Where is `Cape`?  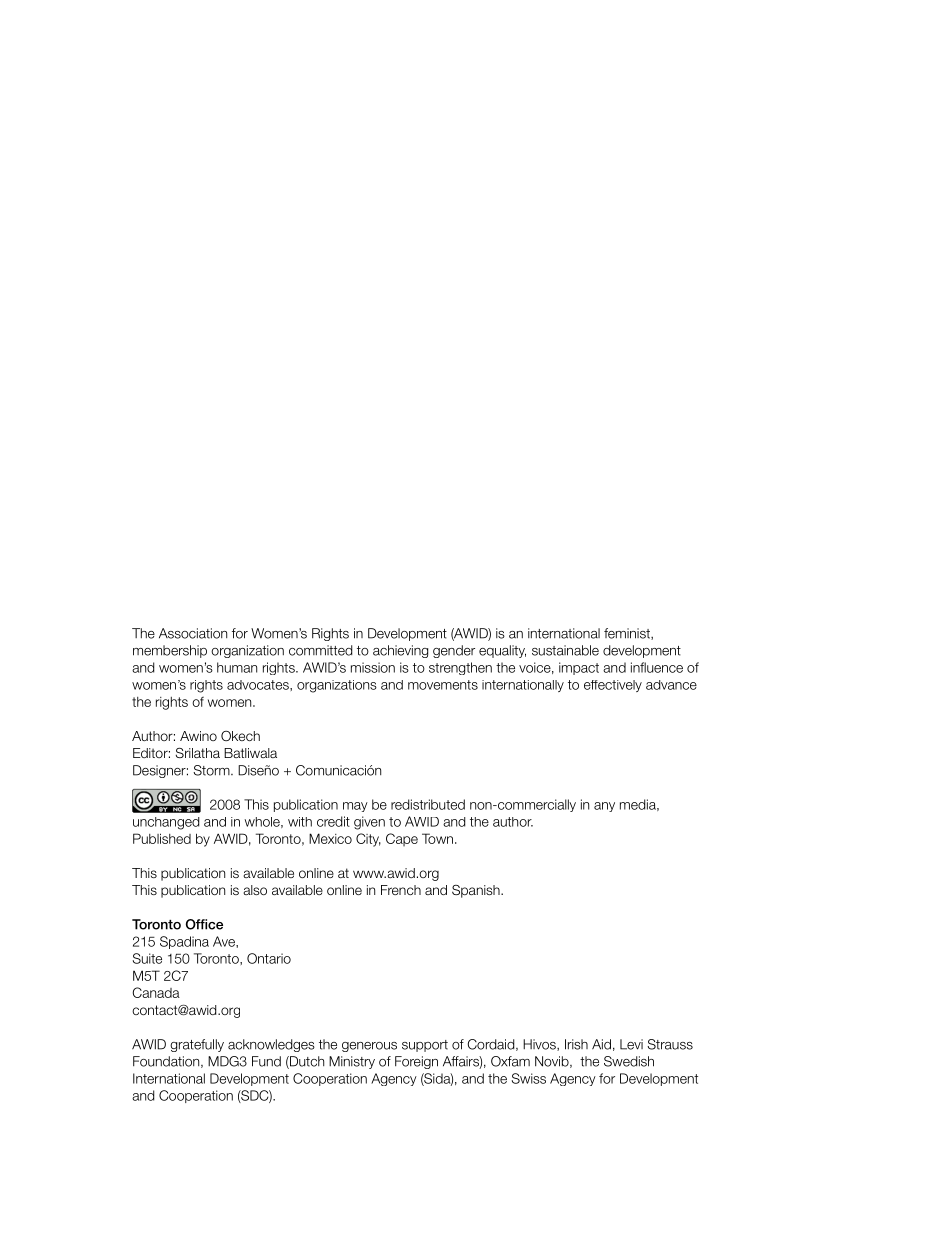 Cape is located at coordinates (402, 839).
